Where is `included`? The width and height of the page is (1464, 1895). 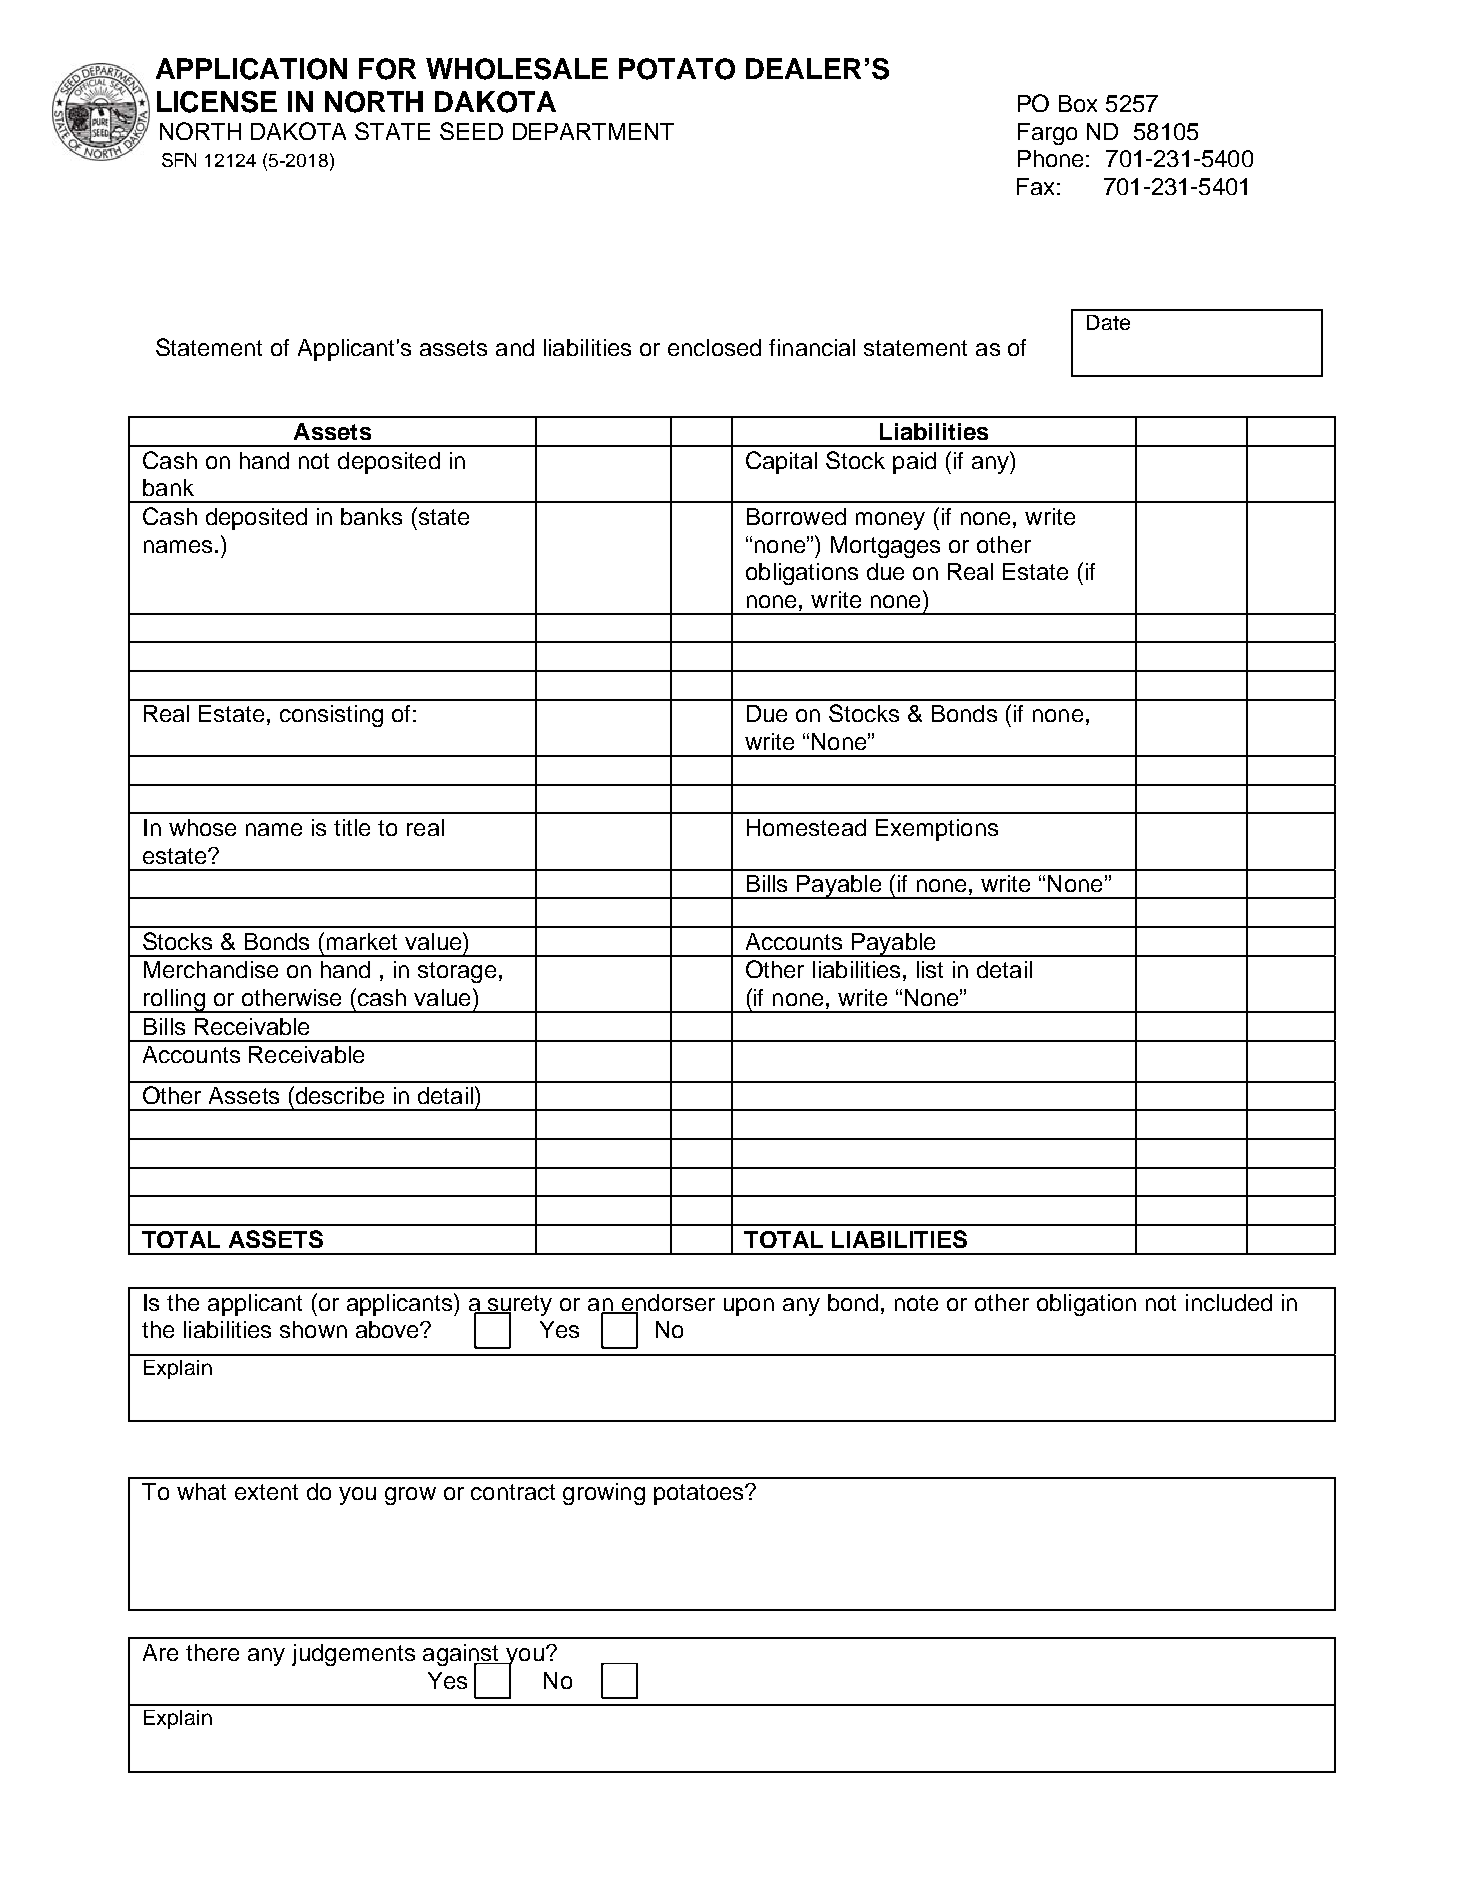
included is located at coordinates (1229, 1302).
